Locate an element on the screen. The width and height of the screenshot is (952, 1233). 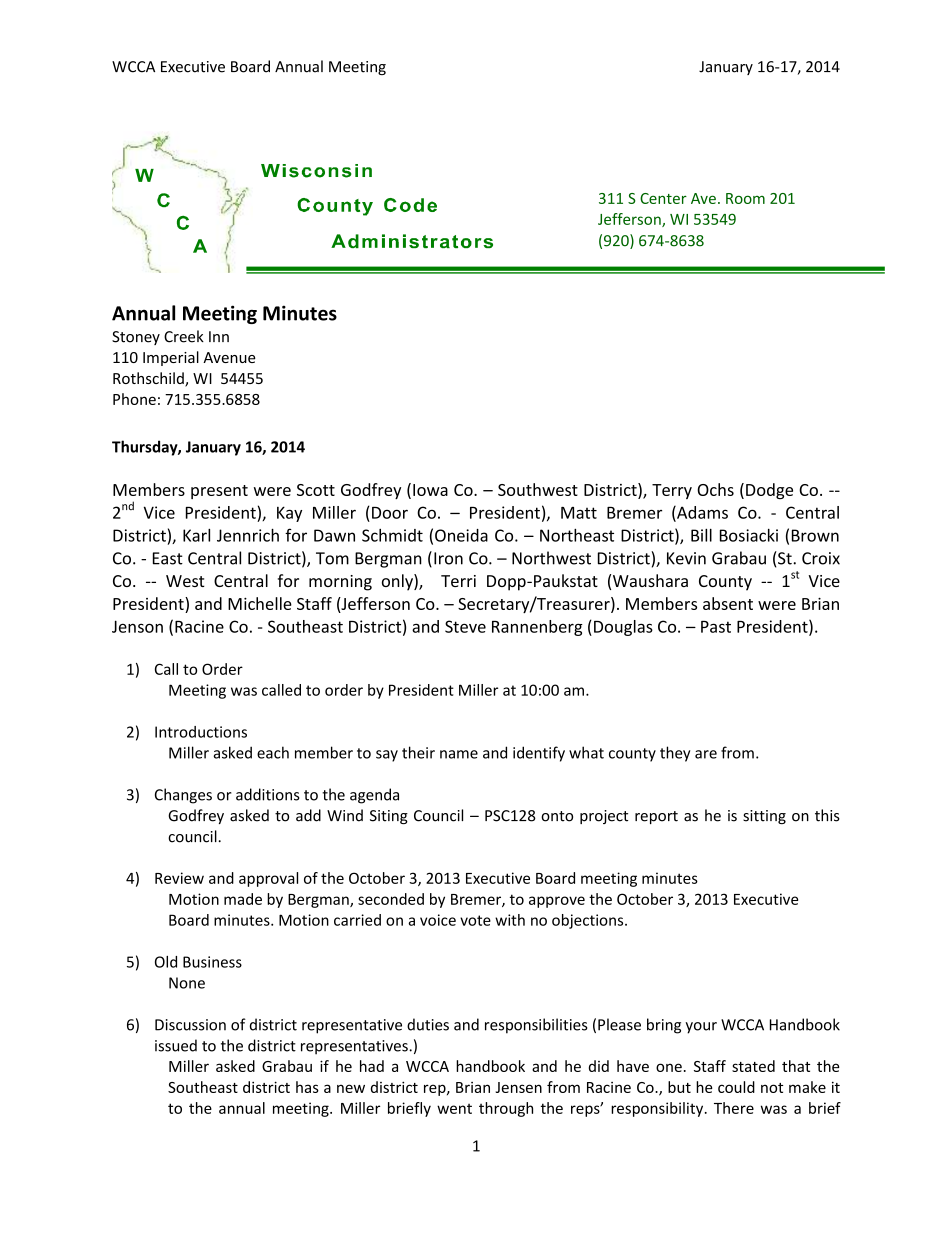
Michelle is located at coordinates (260, 603).
